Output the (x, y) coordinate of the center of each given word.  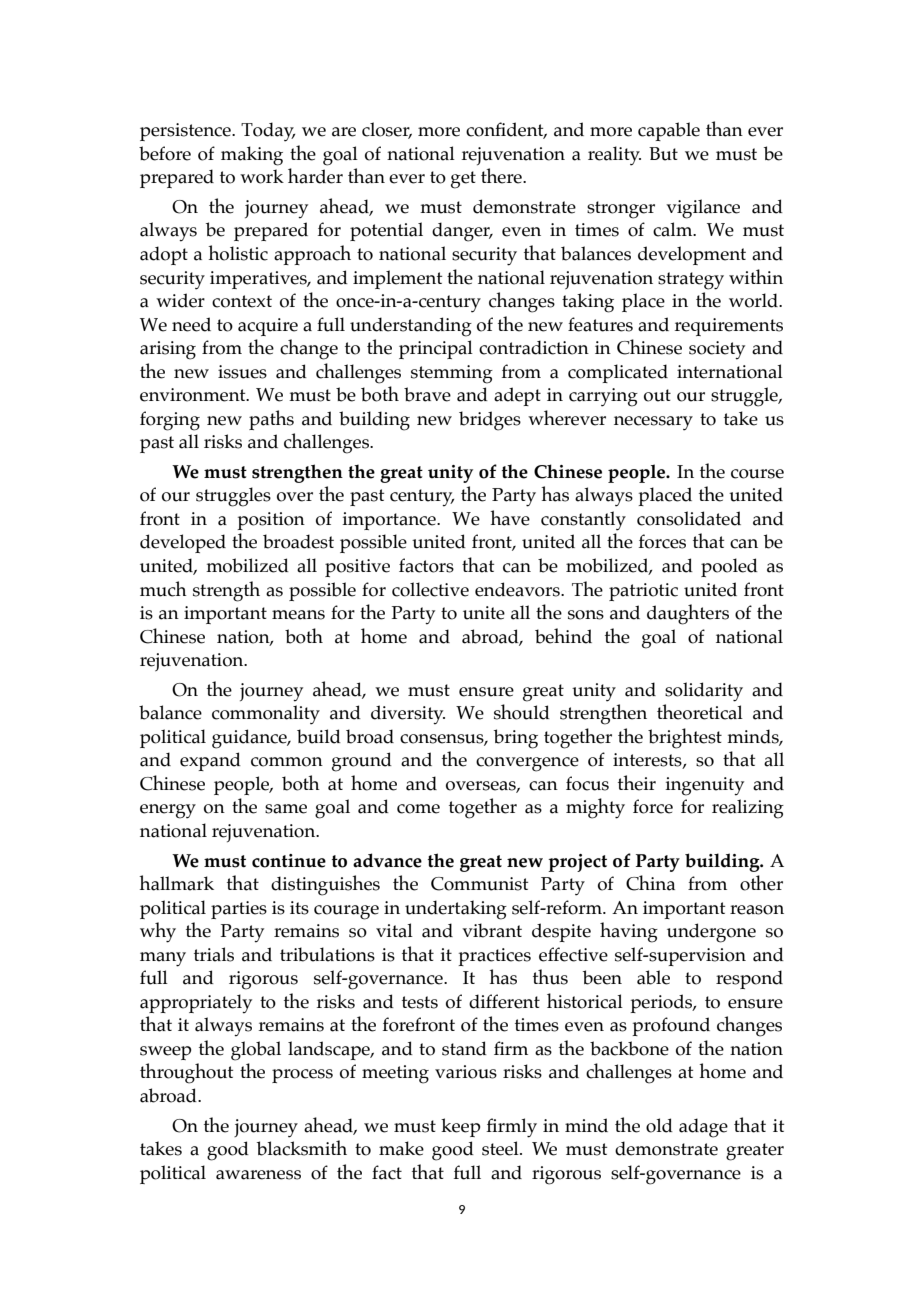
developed (183, 543)
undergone (711, 933)
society (717, 350)
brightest (685, 738)
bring (516, 739)
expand (210, 761)
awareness (258, 1175)
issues (242, 372)
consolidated (689, 518)
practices (494, 957)
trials (214, 954)
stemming (452, 374)
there (502, 176)
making (252, 156)
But (663, 154)
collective (430, 589)
